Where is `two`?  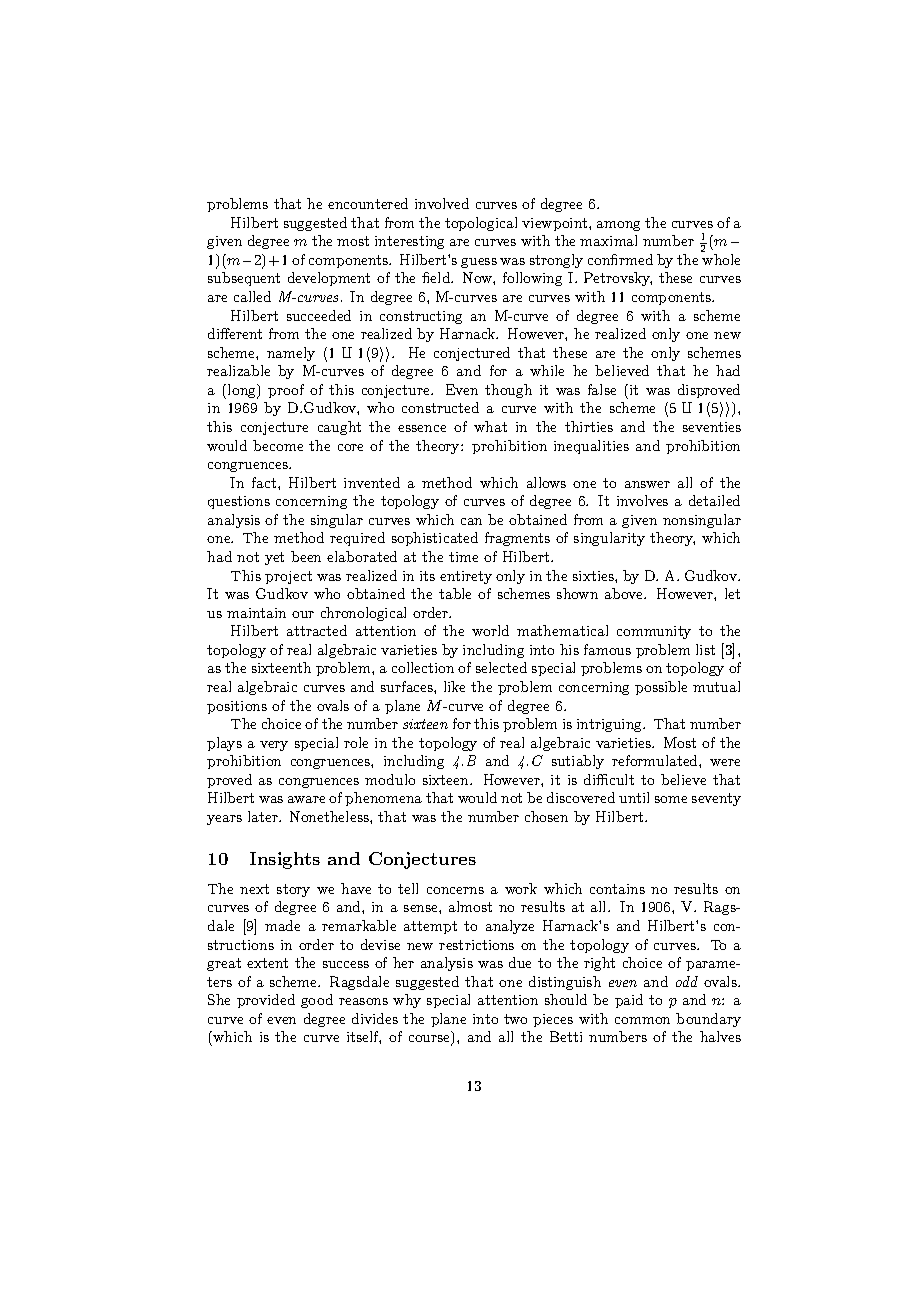
two is located at coordinates (515, 1019).
